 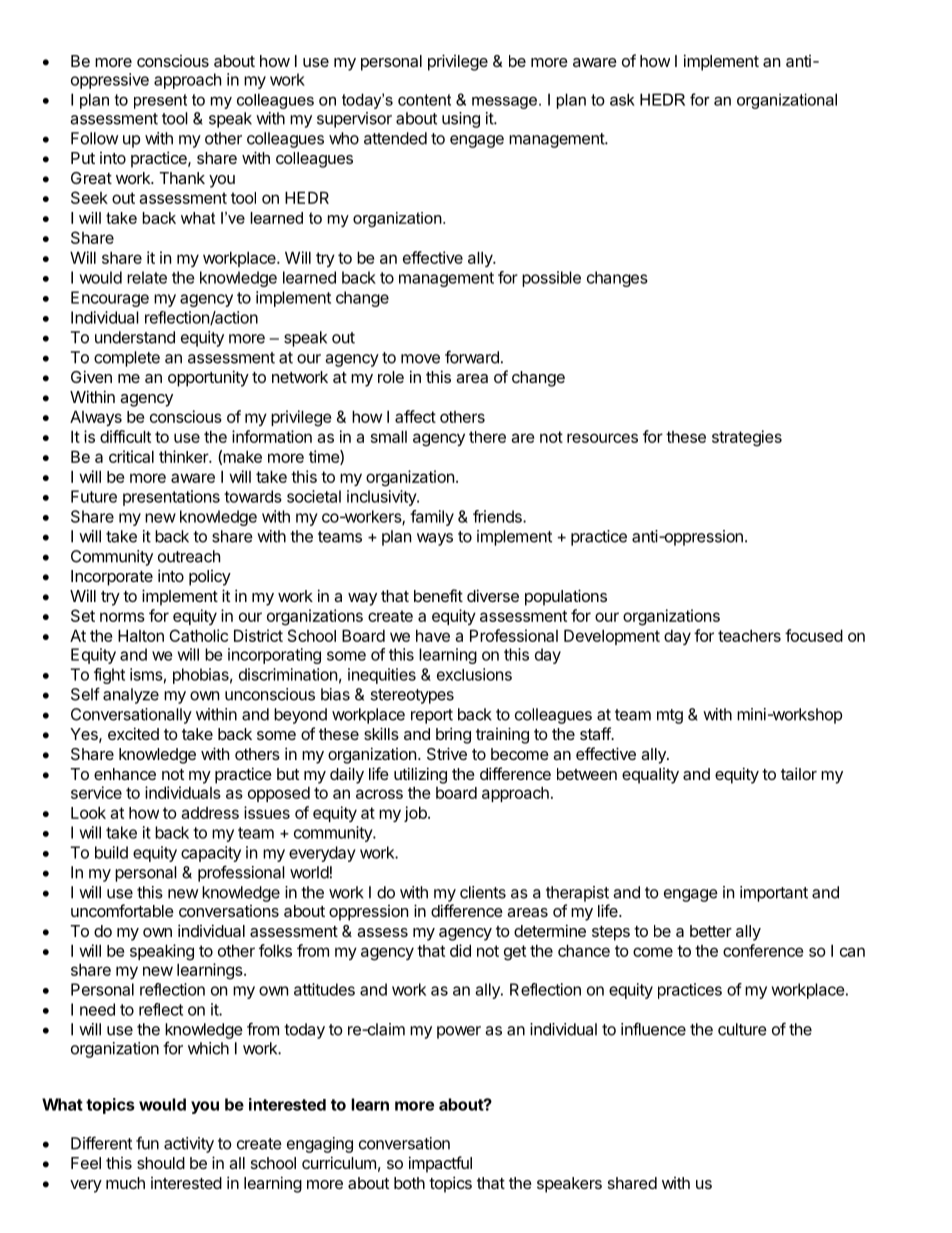 I want to click on impactful, so click(x=440, y=1164).
